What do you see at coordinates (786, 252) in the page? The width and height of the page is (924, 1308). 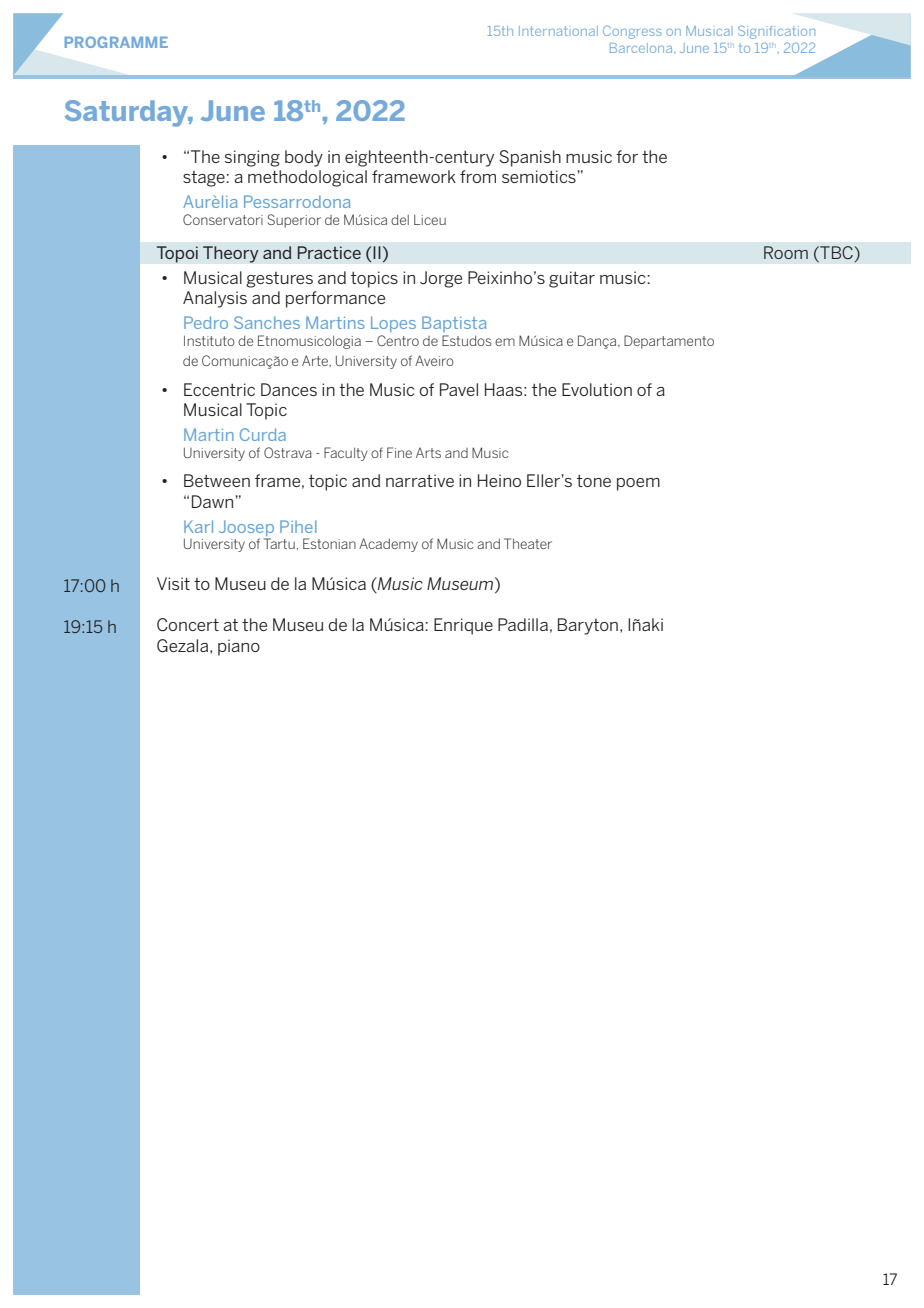 I see `Room` at bounding box center [786, 252].
